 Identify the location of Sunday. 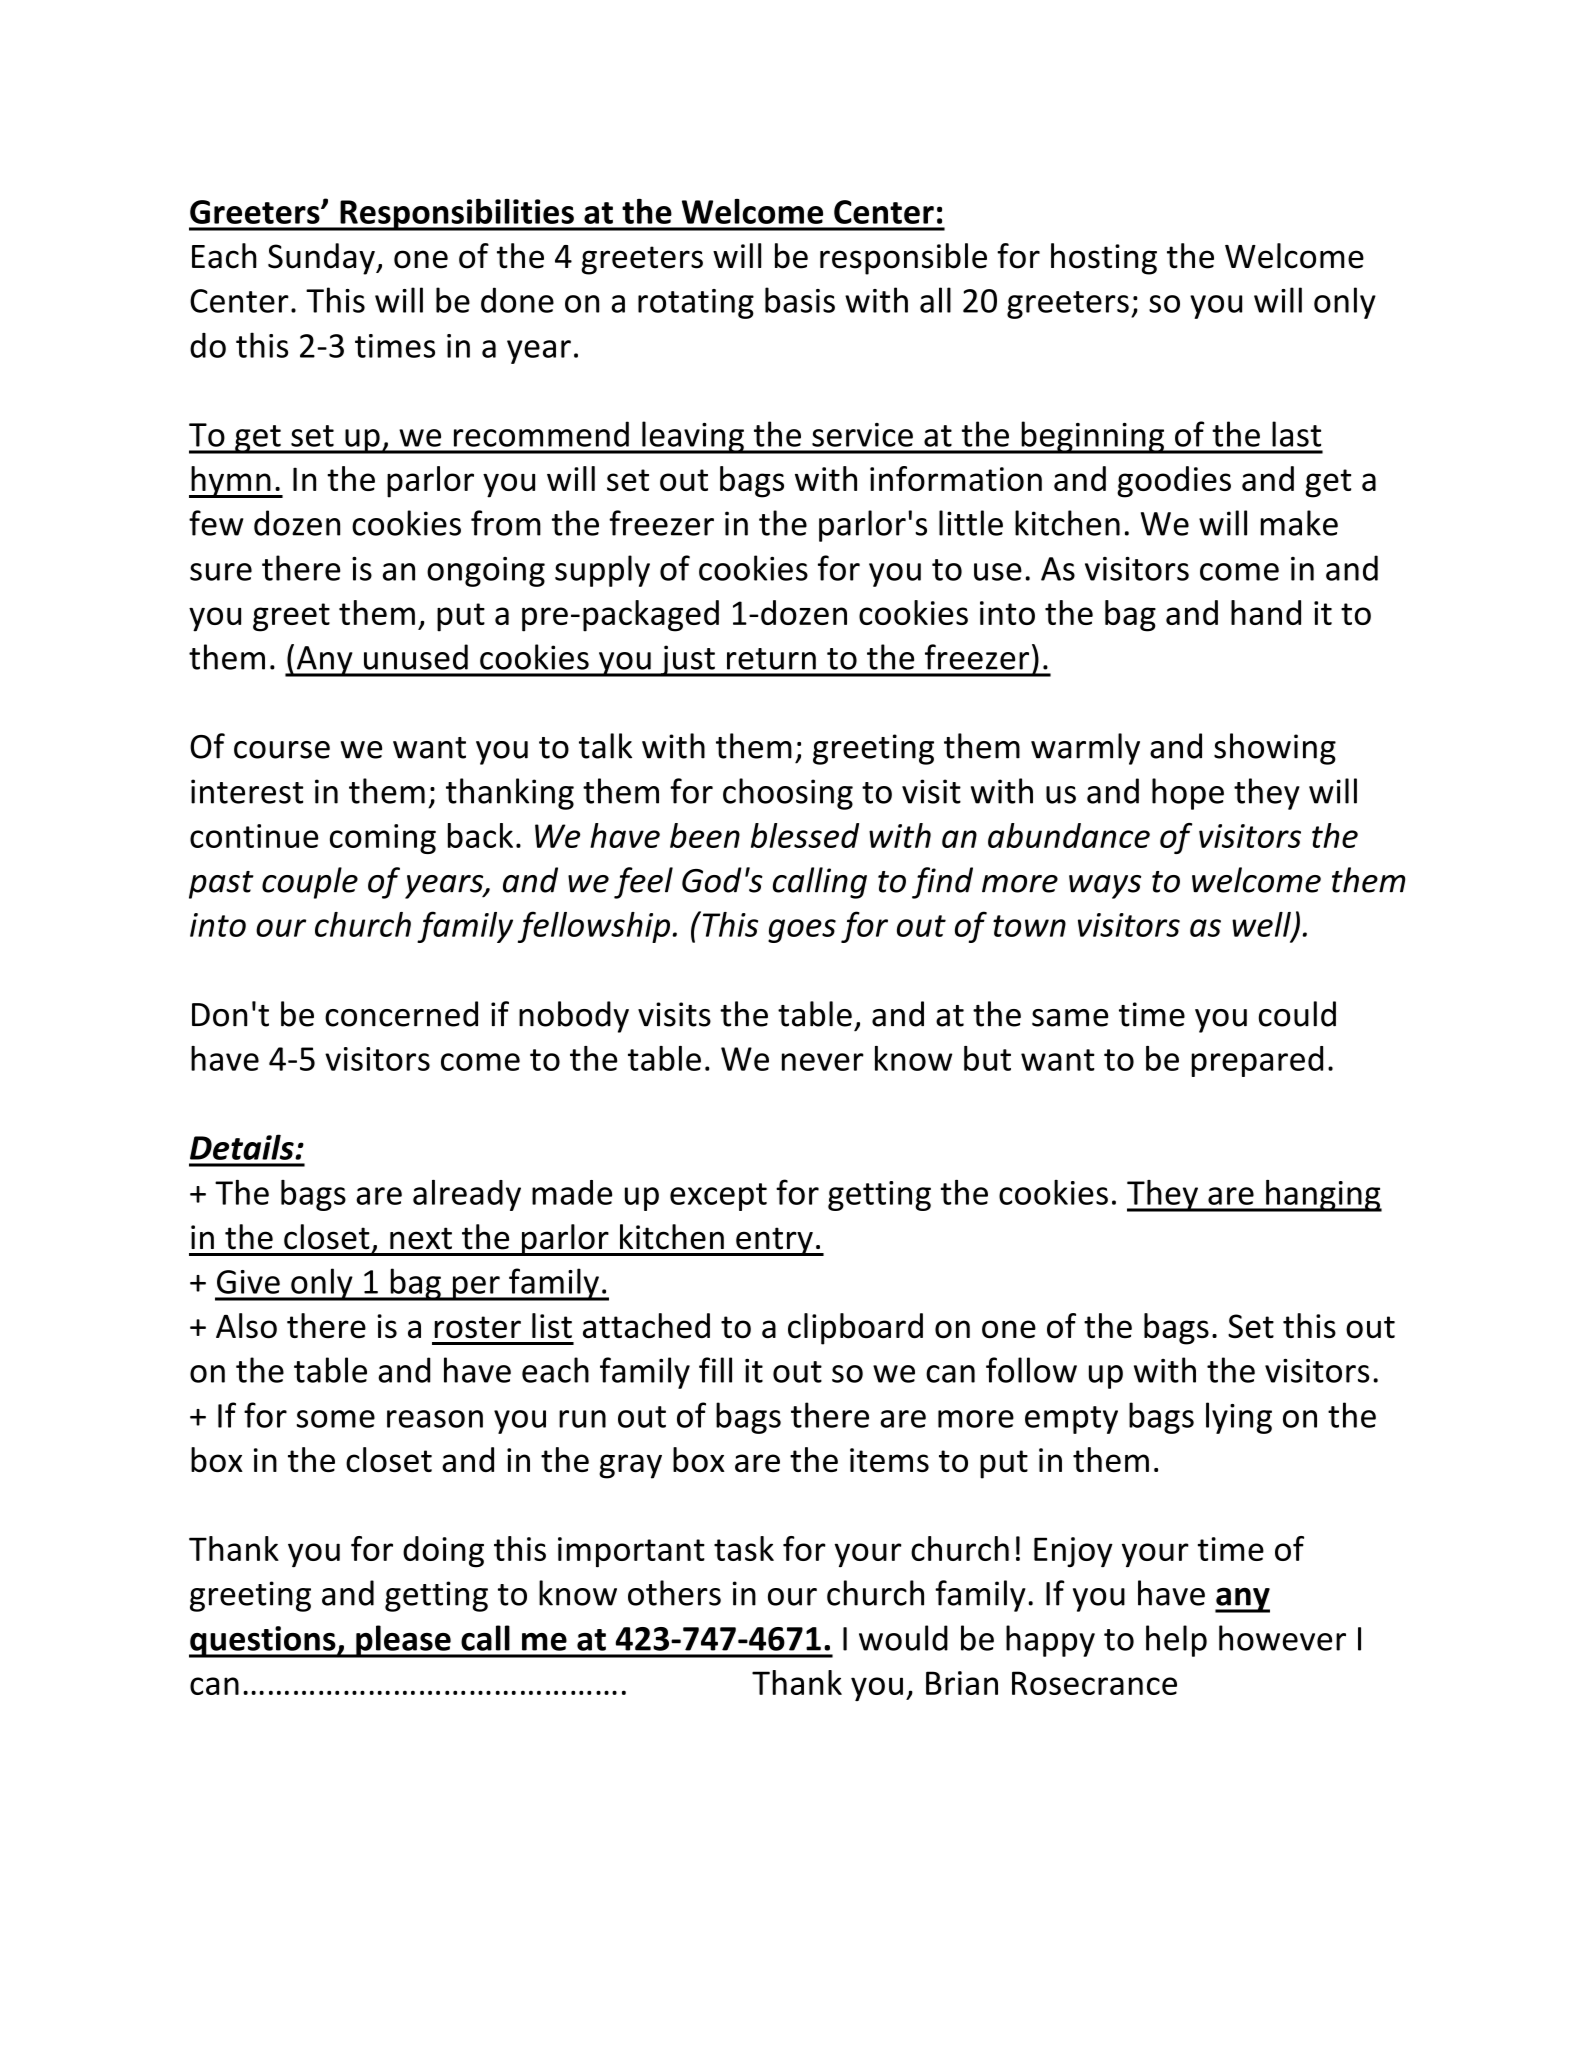
(322, 259).
